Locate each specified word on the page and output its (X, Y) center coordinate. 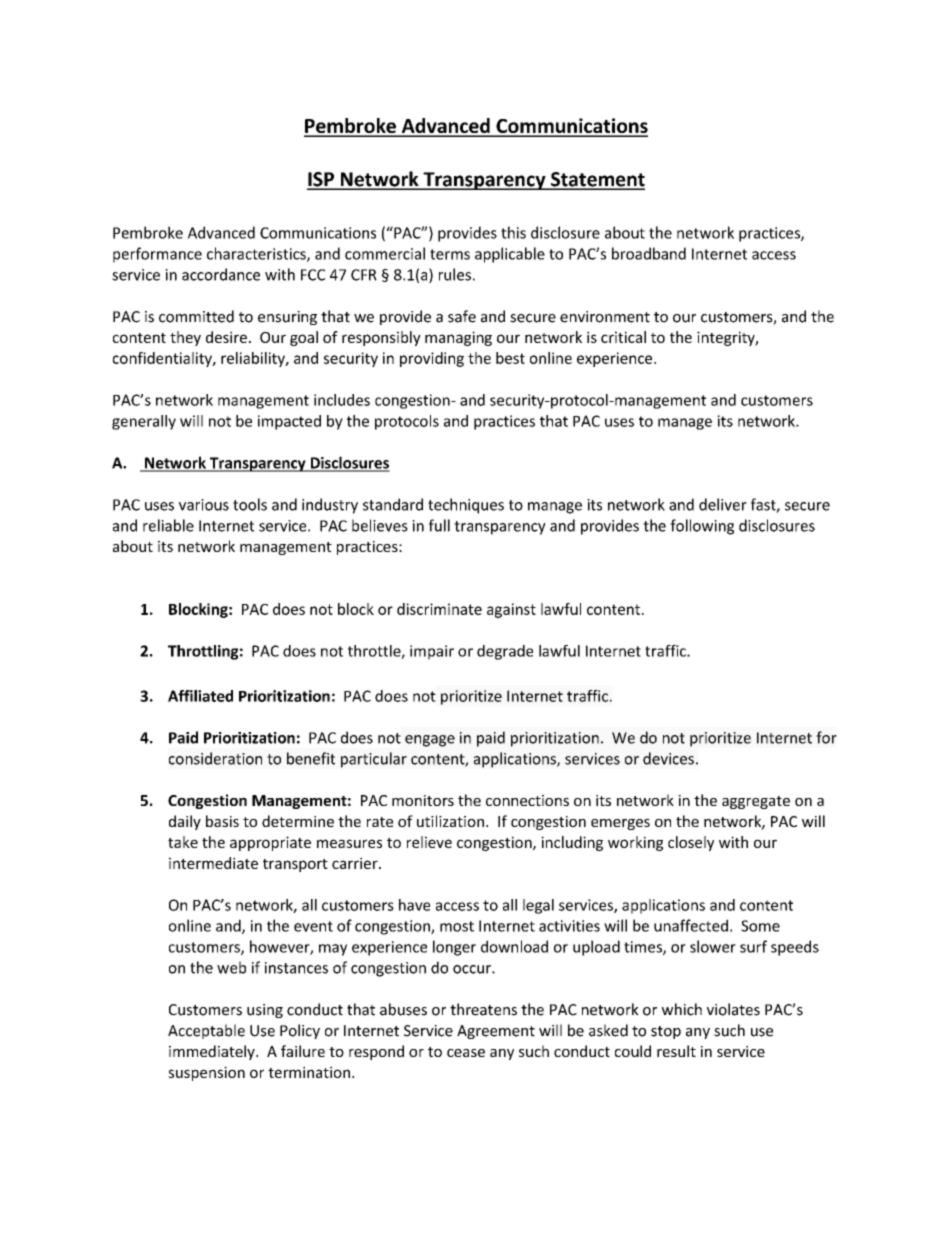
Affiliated (200, 696)
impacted (289, 422)
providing (432, 359)
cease (466, 1053)
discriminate (439, 609)
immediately (213, 1052)
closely (691, 843)
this (513, 232)
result (676, 1051)
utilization (450, 821)
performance (157, 255)
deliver (723, 504)
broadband (649, 253)
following (702, 527)
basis (222, 821)
